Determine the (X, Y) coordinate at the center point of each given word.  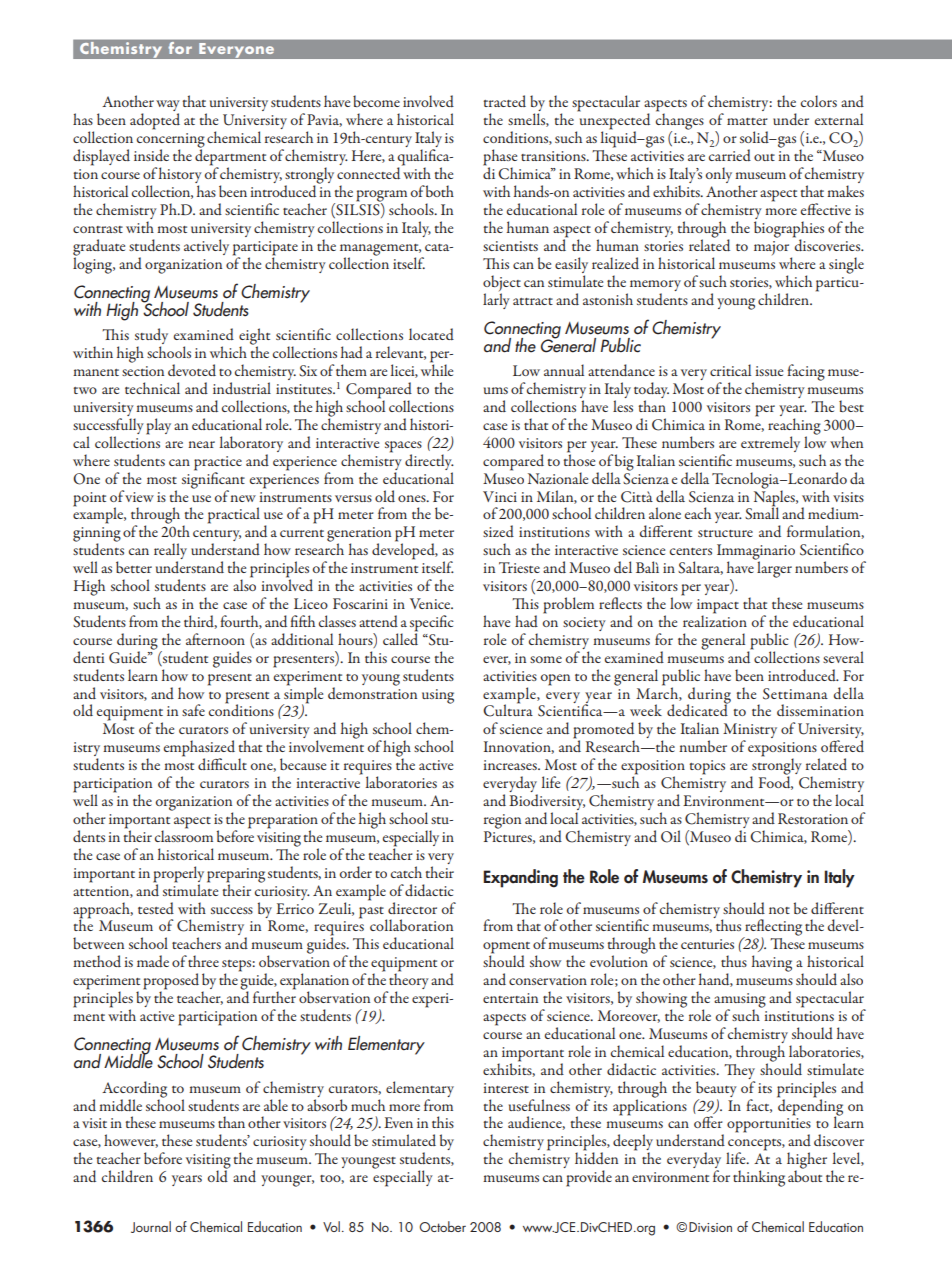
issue (769, 371)
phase (500, 158)
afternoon (215, 639)
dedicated (698, 709)
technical (152, 388)
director (412, 908)
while (437, 369)
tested (156, 908)
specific (432, 624)
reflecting (772, 928)
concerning (171, 141)
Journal (151, 1227)
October (442, 1226)
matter (747, 121)
